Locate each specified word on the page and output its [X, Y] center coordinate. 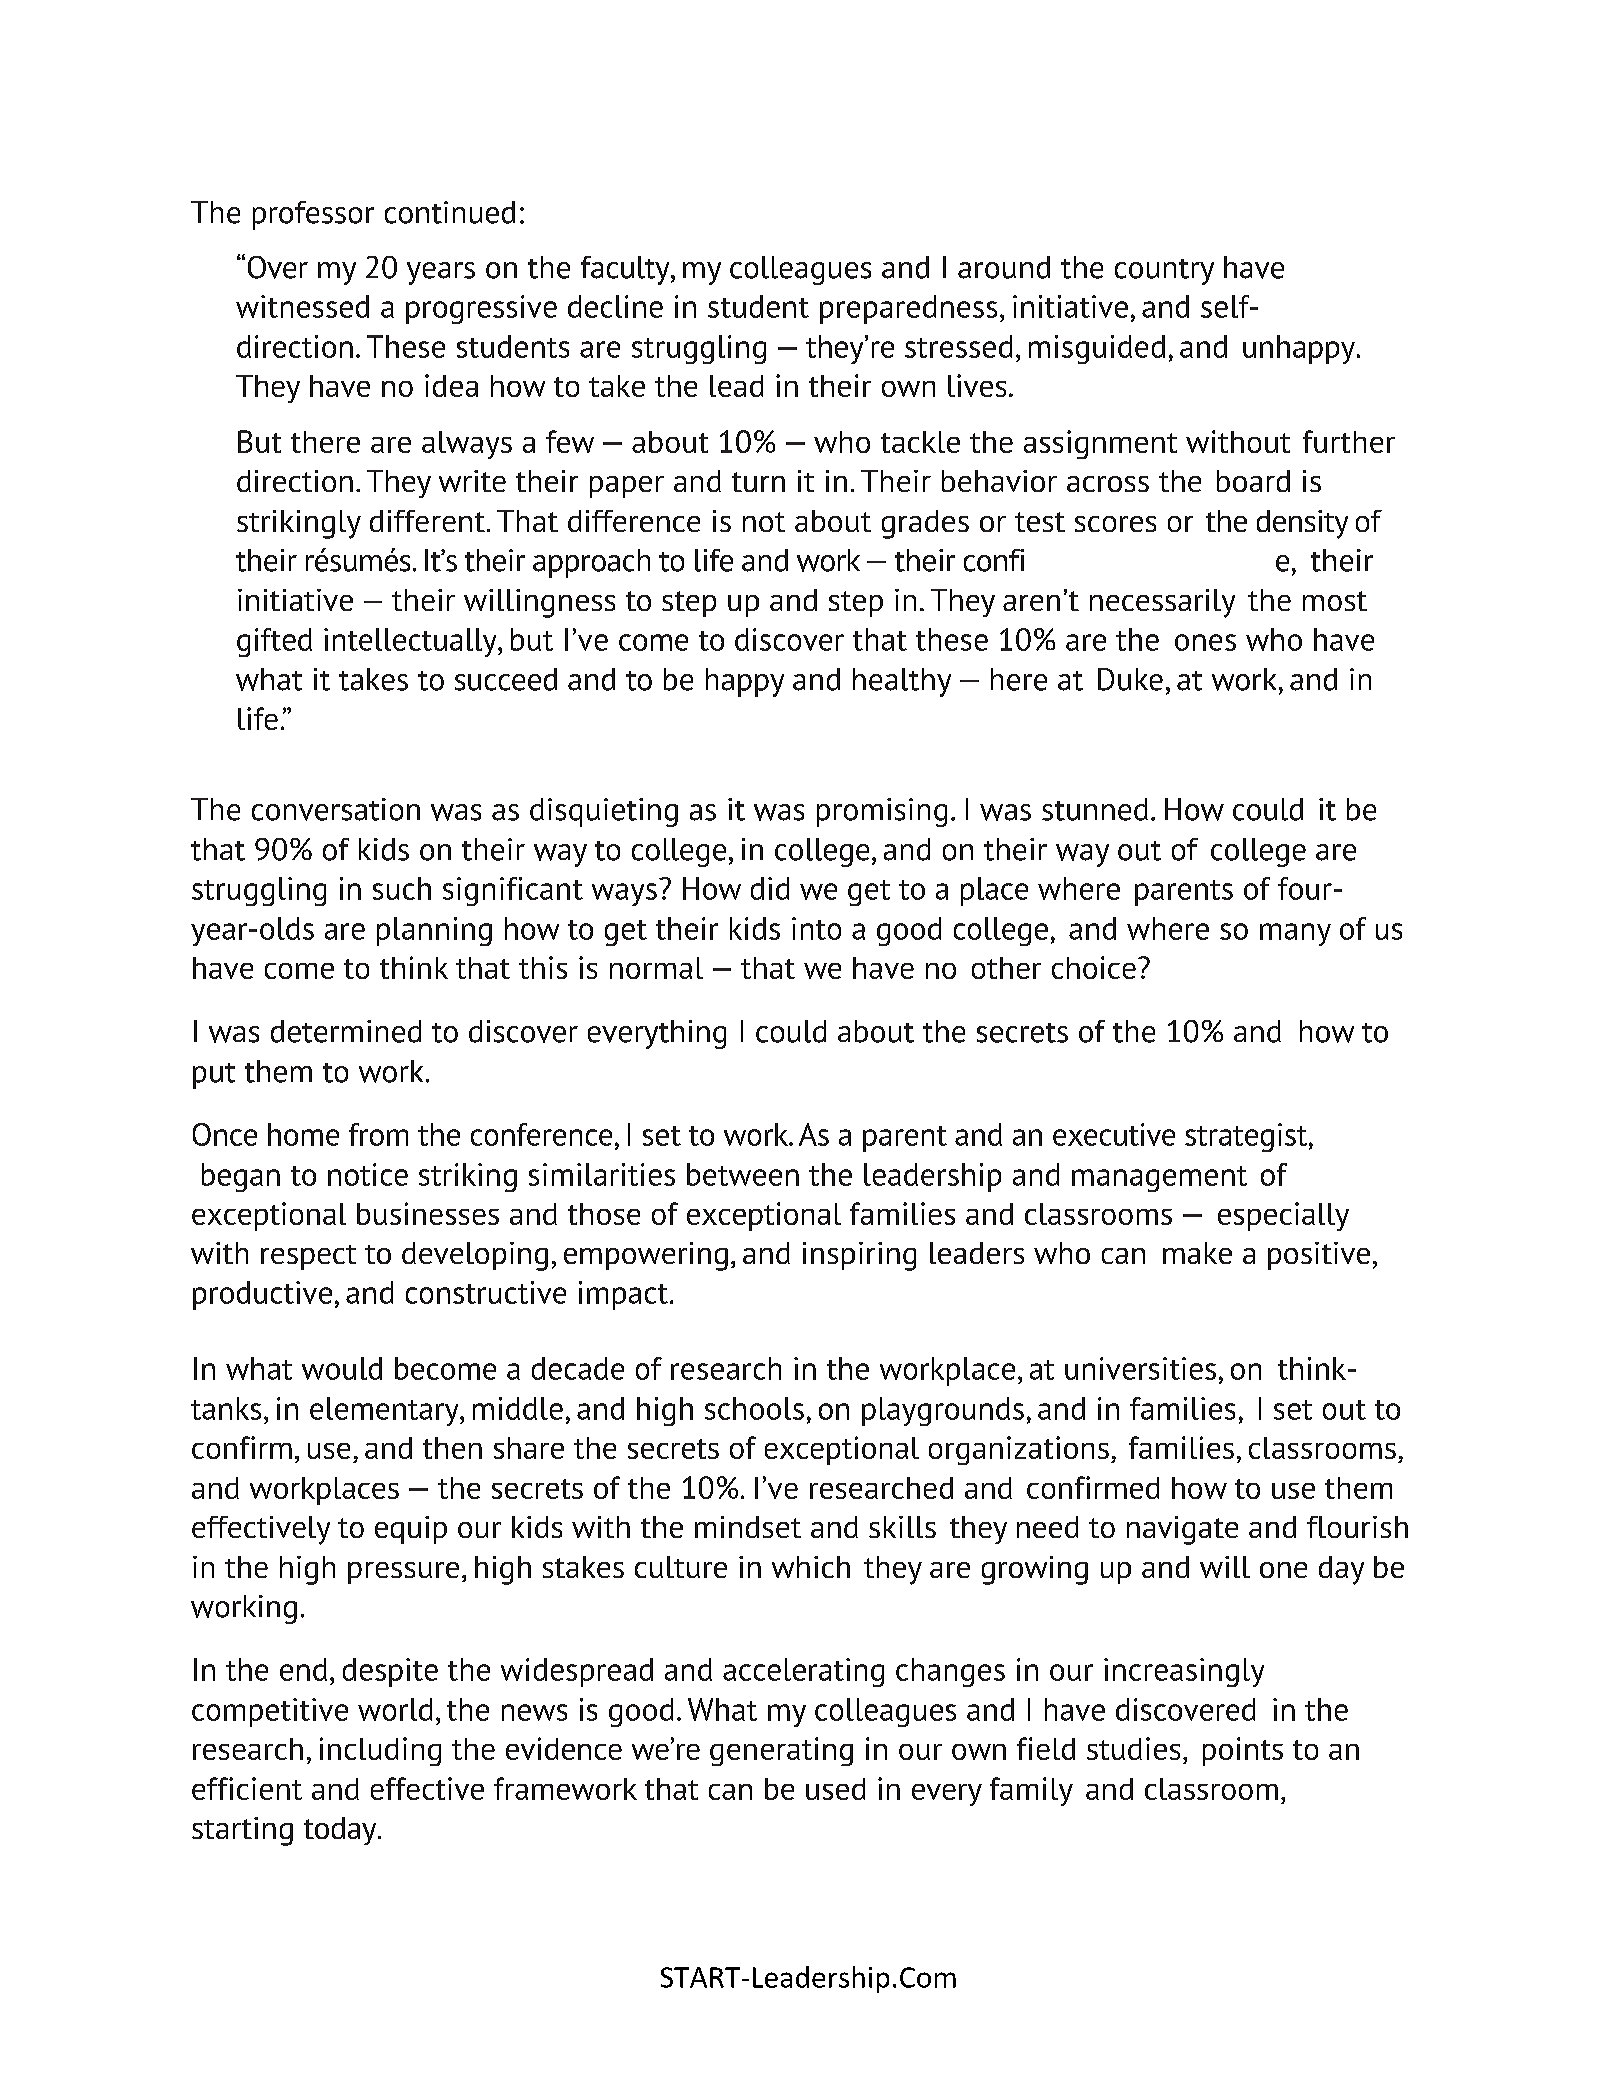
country [1164, 272]
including [380, 1751]
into [816, 928]
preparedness [908, 309]
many [1295, 934]
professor [313, 215]
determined [346, 1031]
